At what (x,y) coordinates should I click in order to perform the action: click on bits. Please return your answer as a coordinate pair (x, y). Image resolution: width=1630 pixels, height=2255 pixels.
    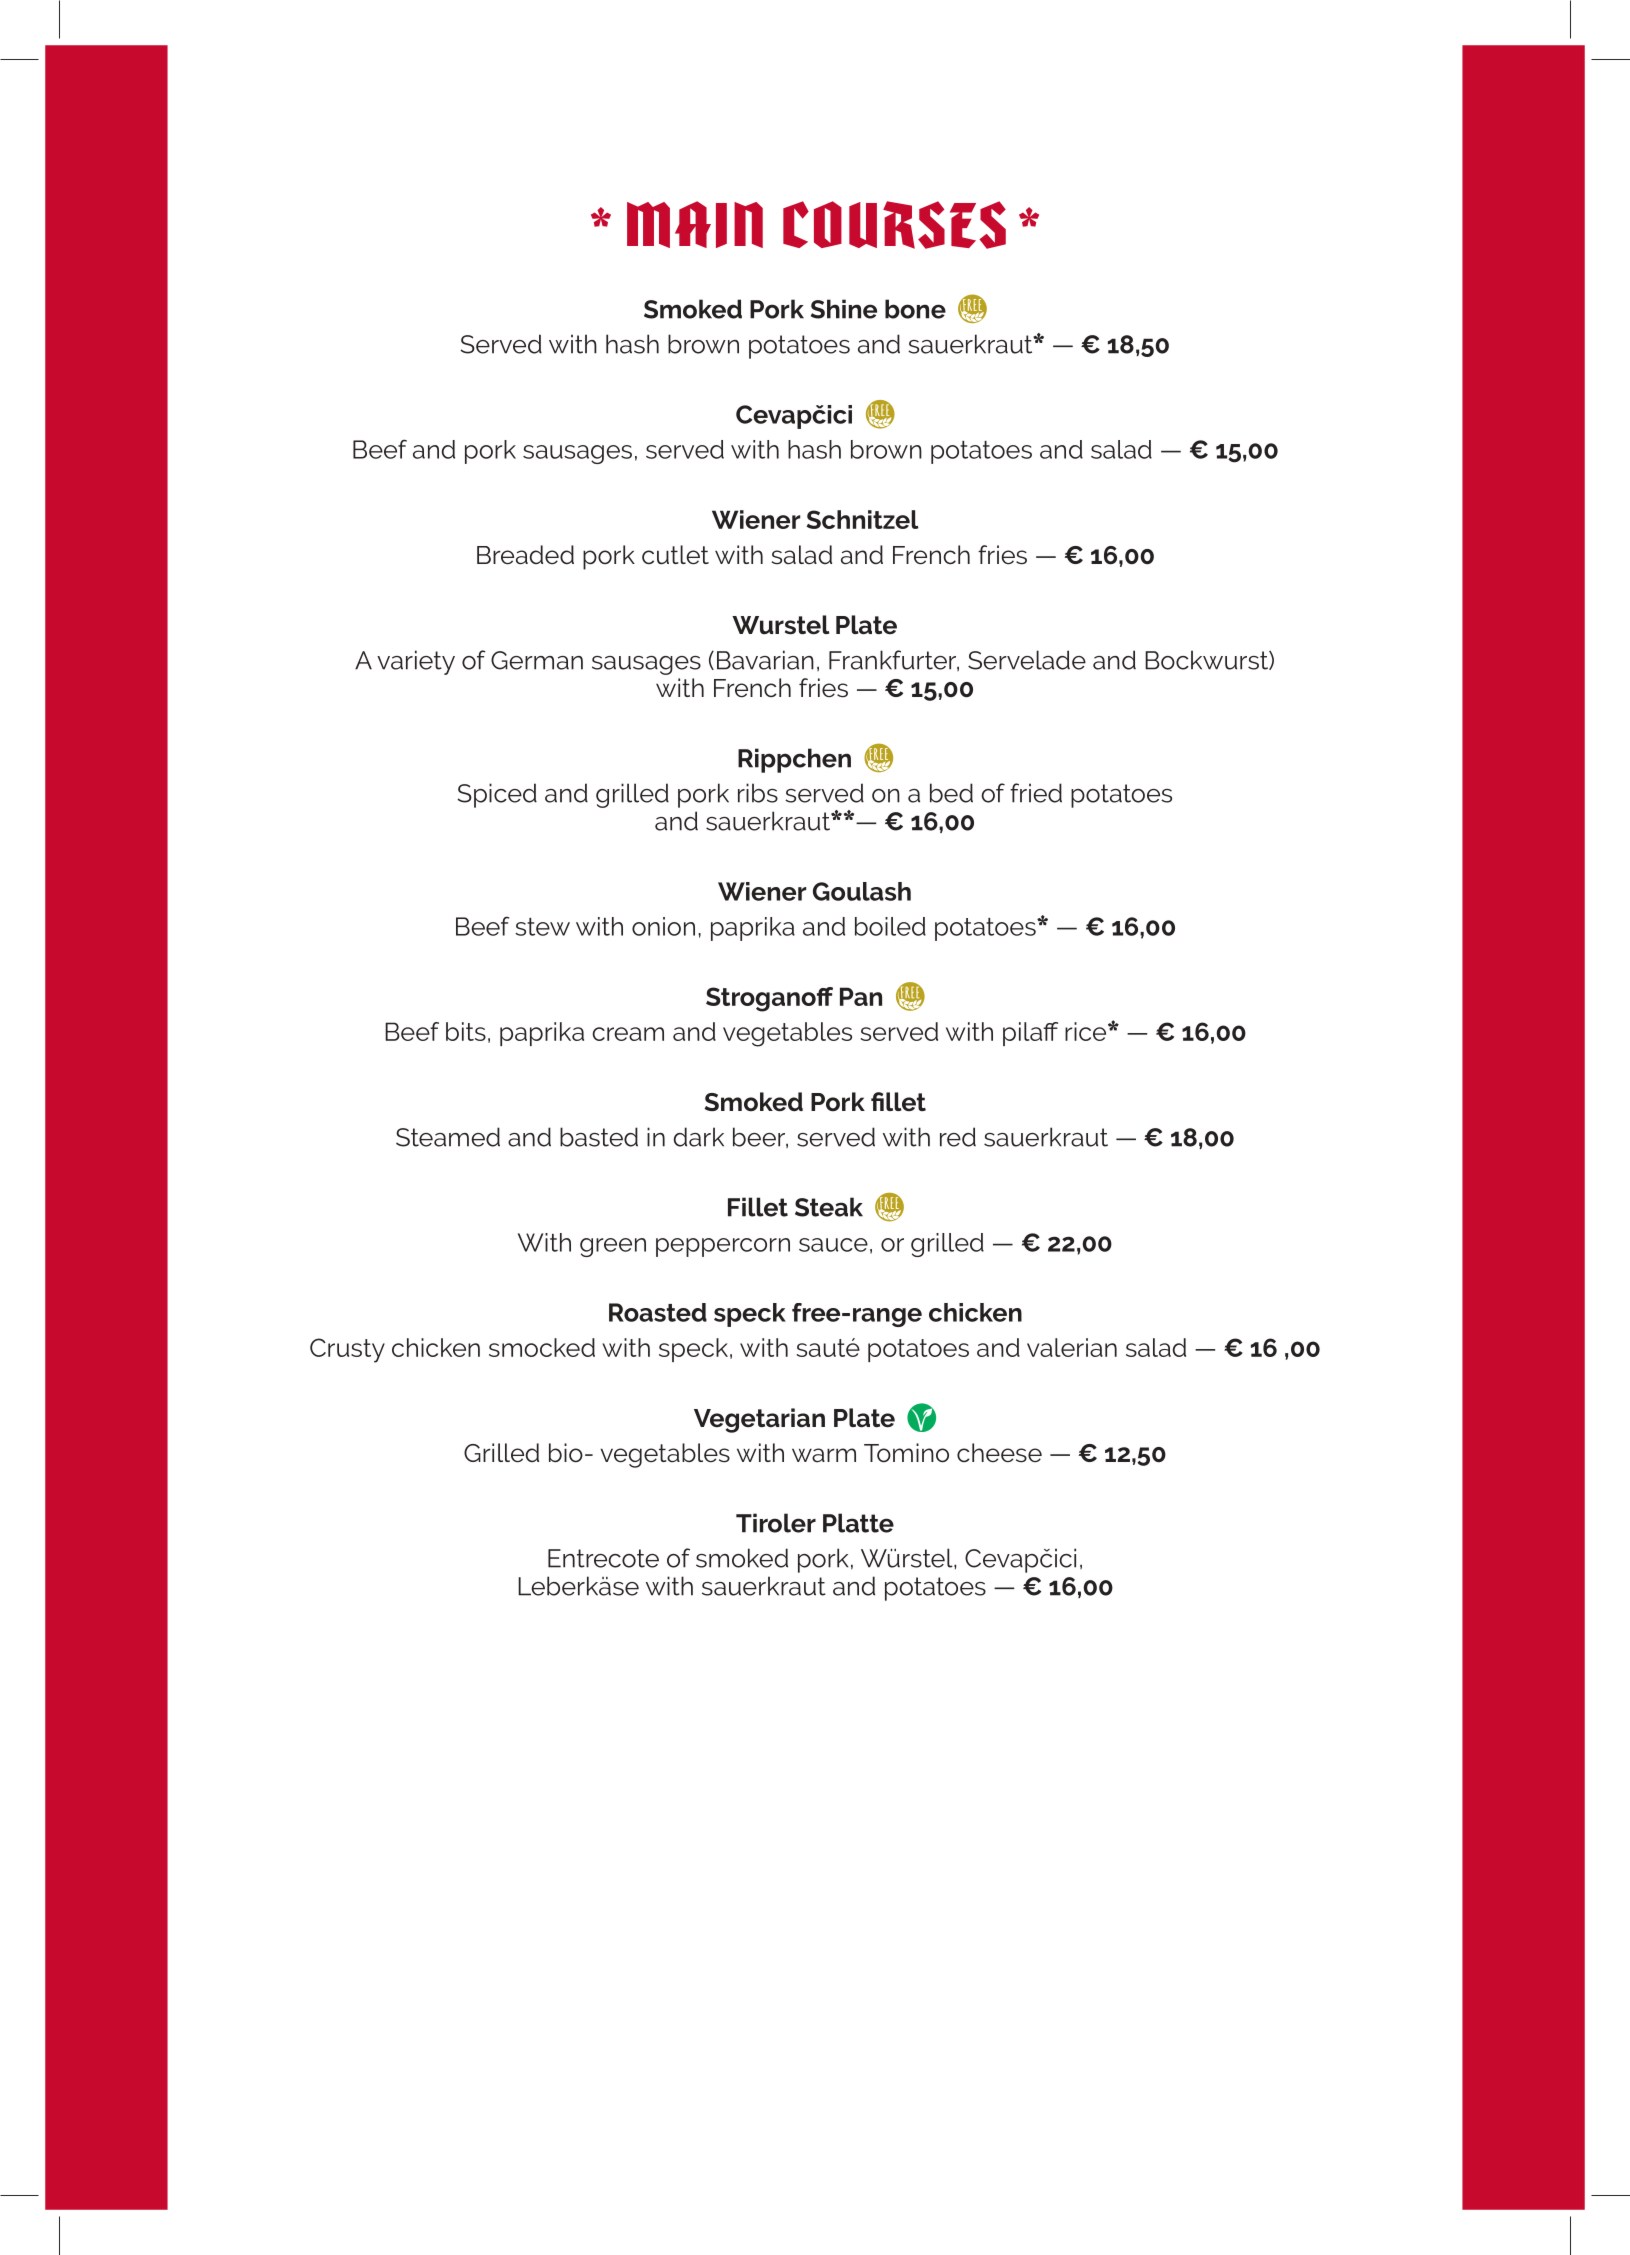
    Looking at the image, I should click on (466, 1031).
